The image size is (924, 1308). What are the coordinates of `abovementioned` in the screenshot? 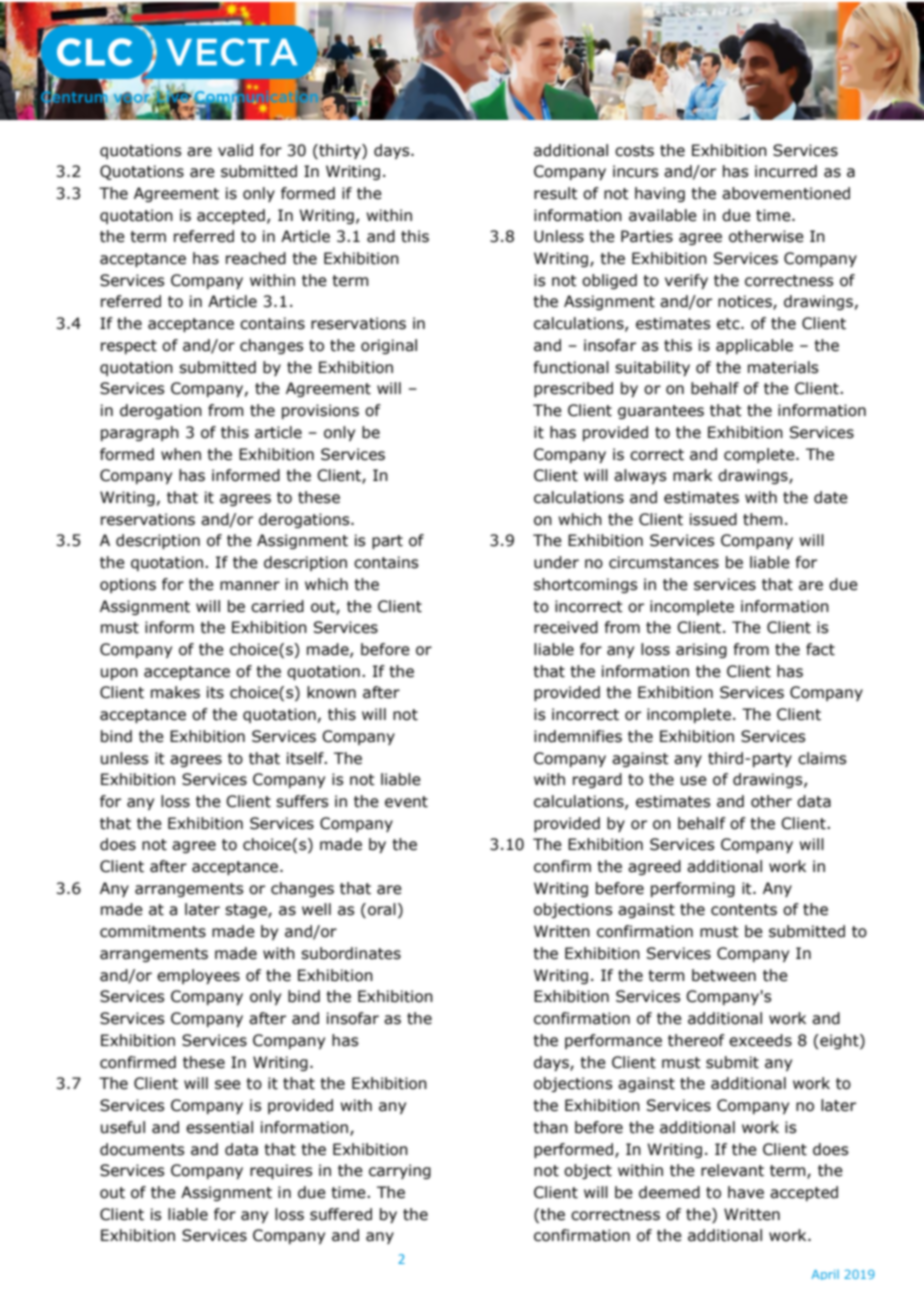 It's located at (786, 193).
